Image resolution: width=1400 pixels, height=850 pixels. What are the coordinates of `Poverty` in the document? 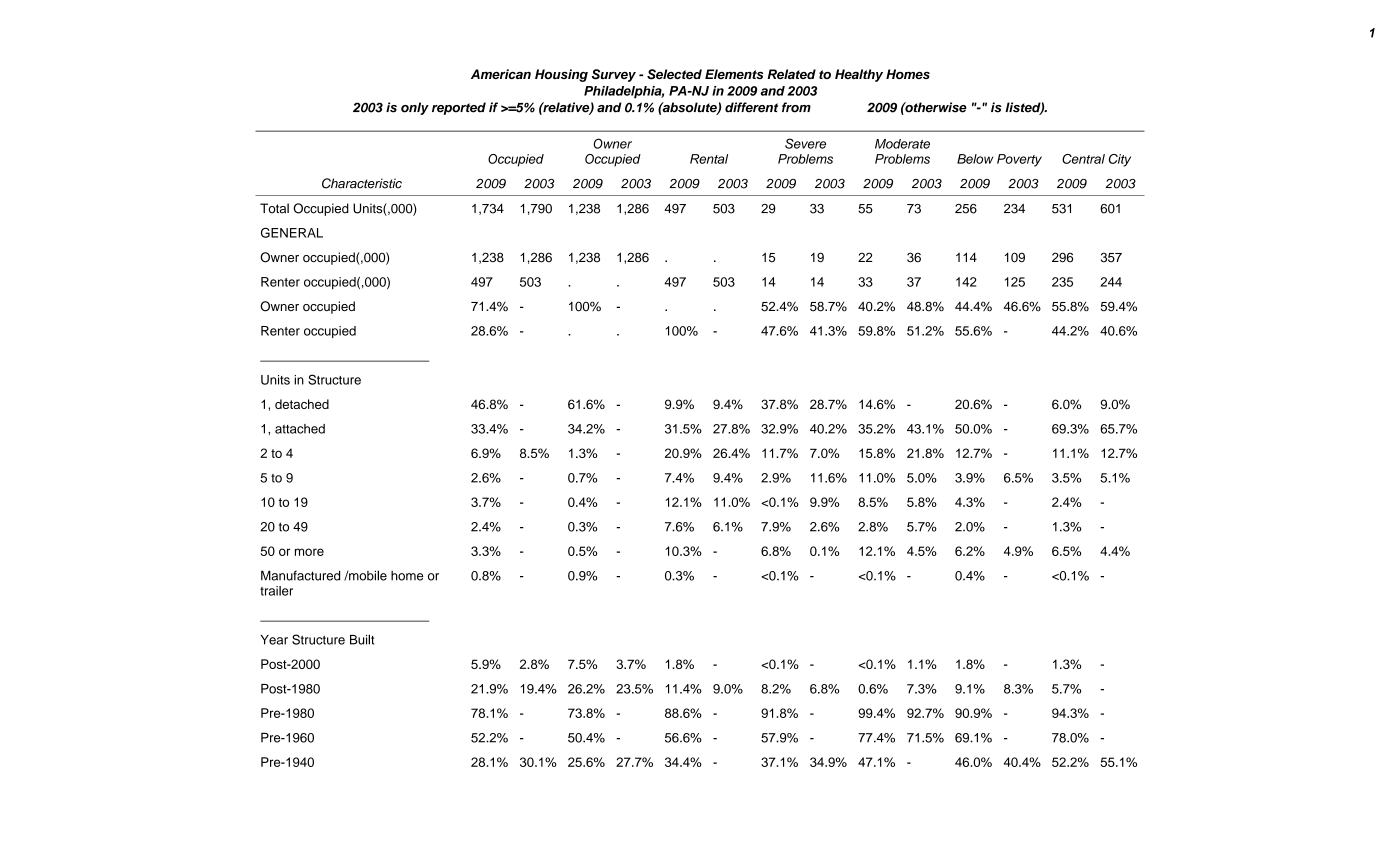 It's located at (1019, 160).
